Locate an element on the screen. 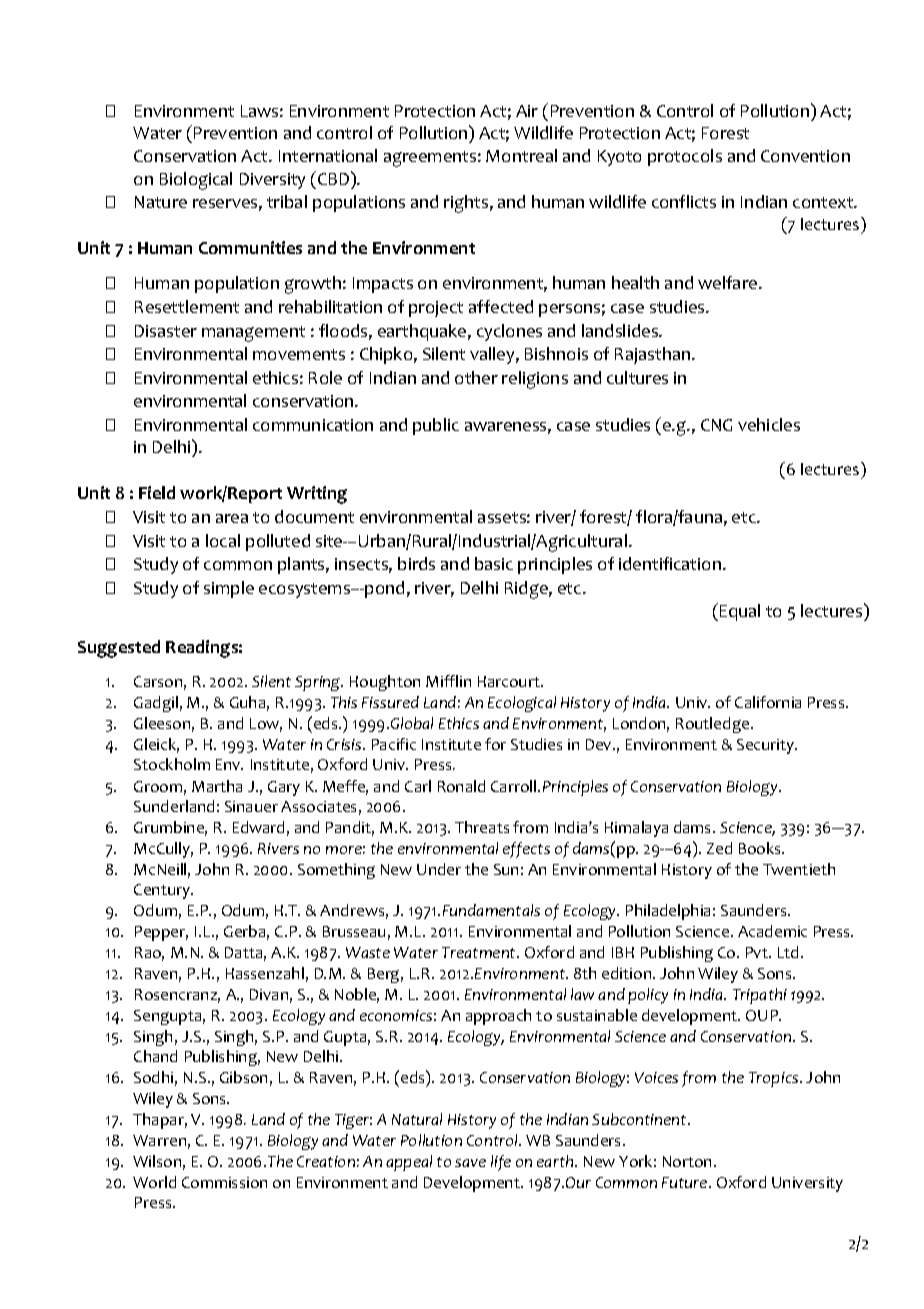 The width and height of the screenshot is (924, 1309). Zed is located at coordinates (719, 848).
